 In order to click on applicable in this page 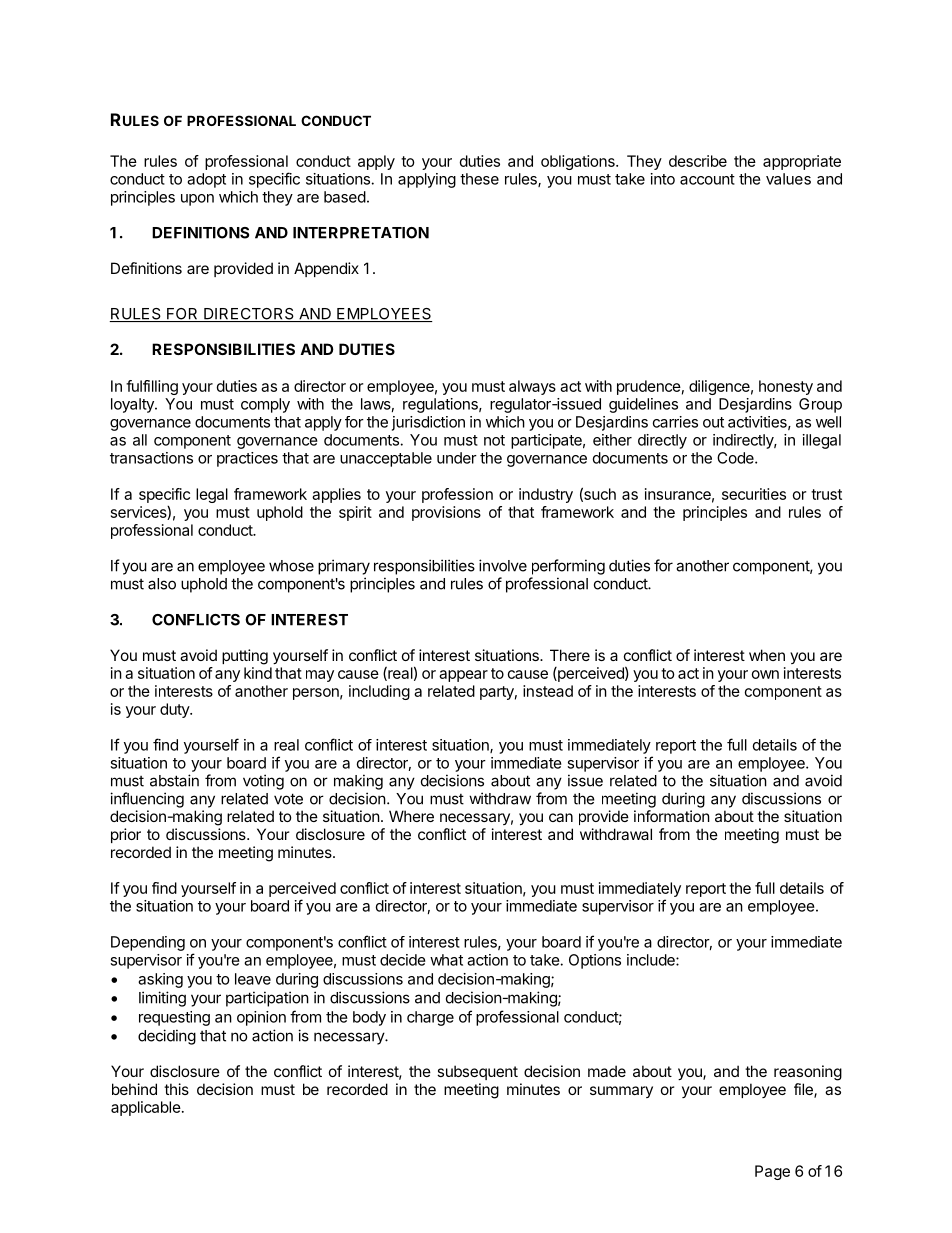, I will do `click(146, 1108)`.
